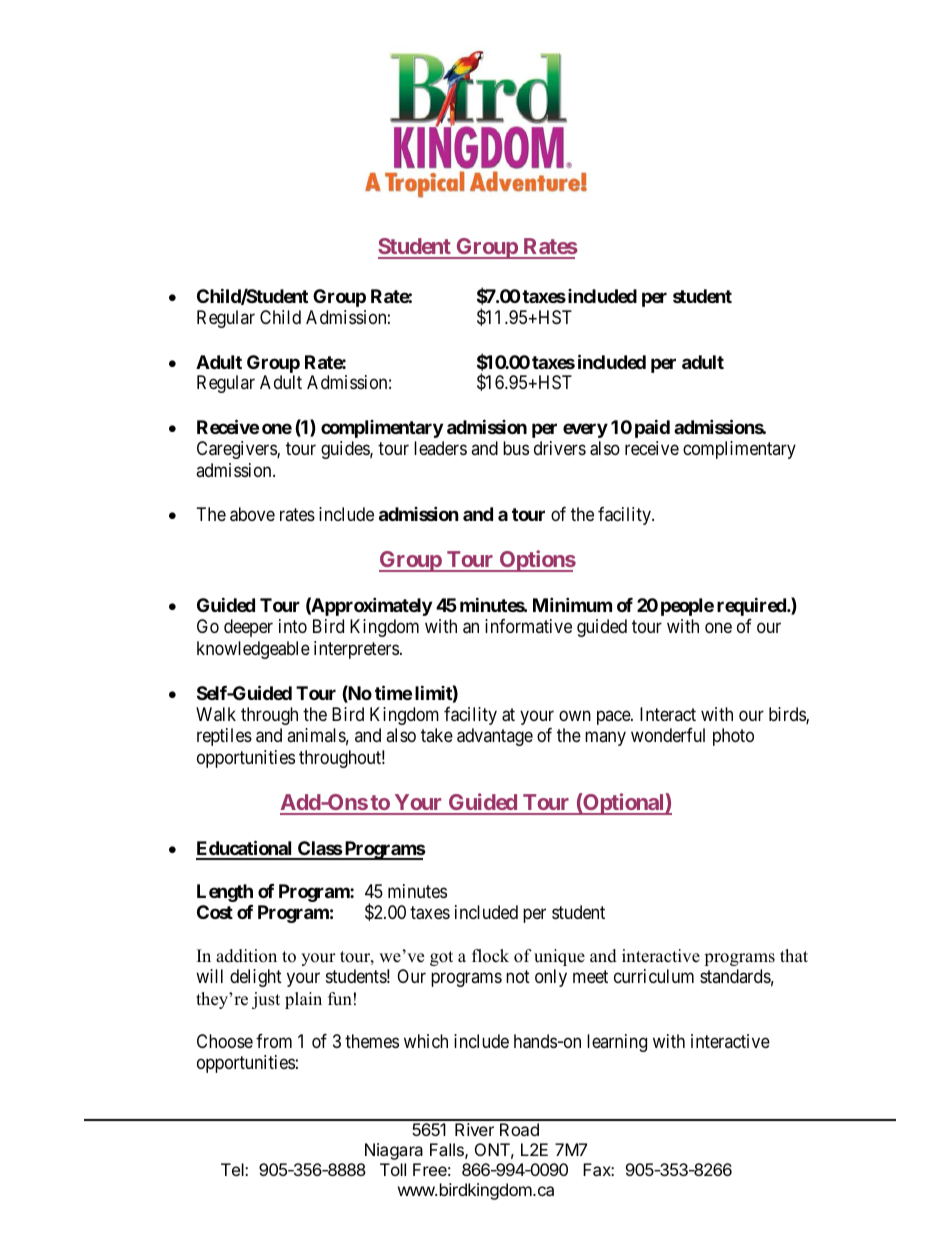  Describe the element at coordinates (518, 977) in the page. I see `not` at that location.
